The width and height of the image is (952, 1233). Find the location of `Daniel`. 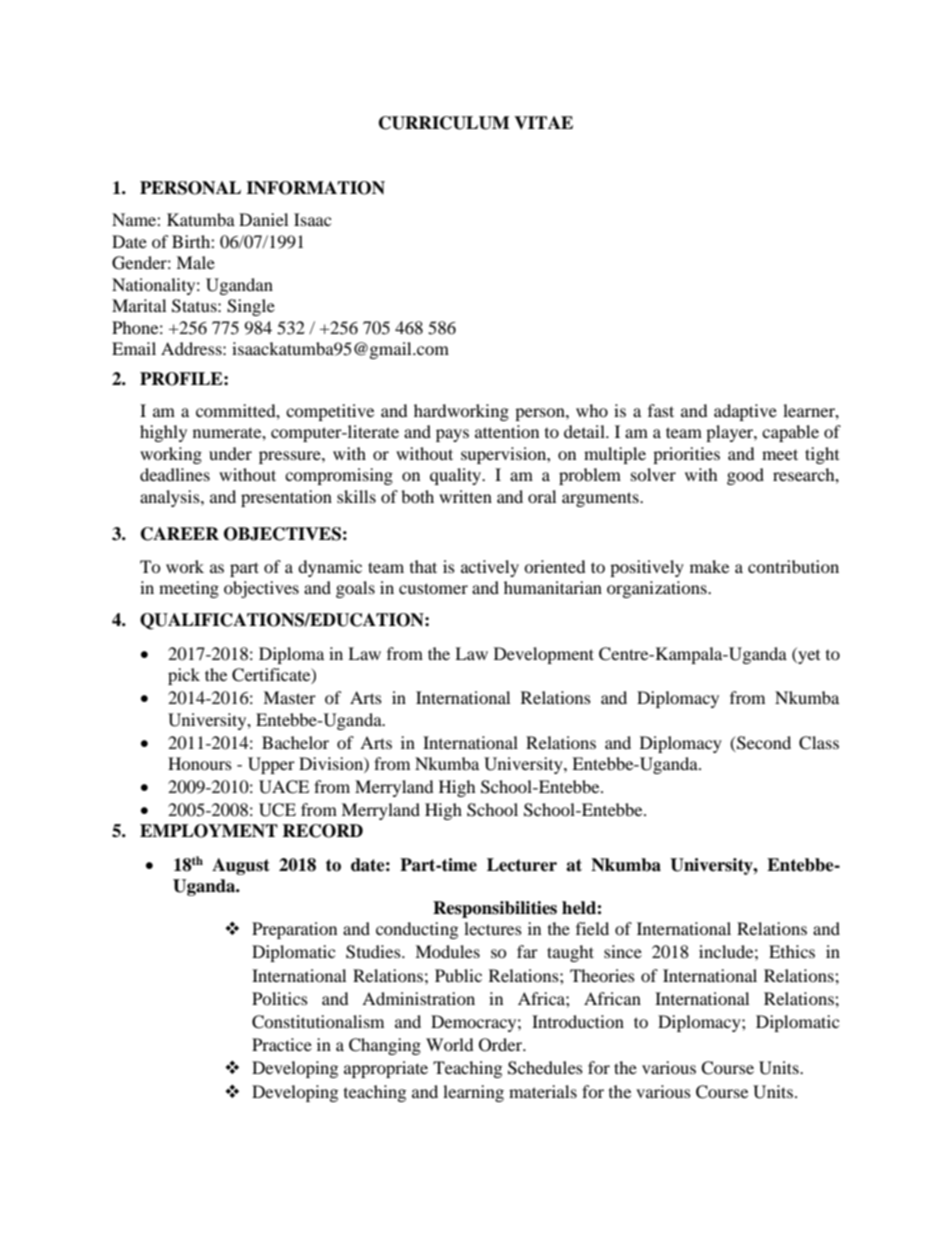

Daniel is located at coordinates (263, 219).
